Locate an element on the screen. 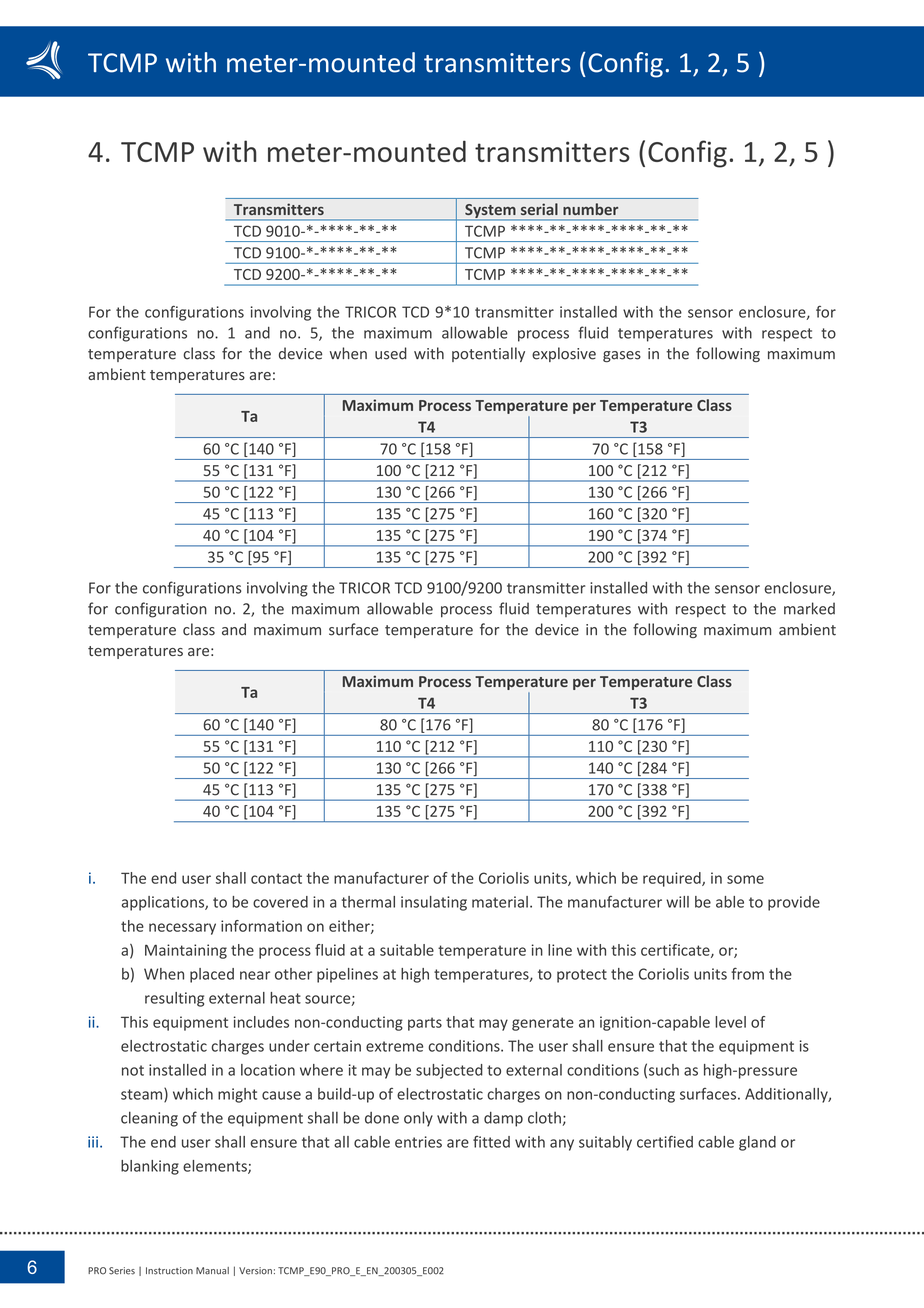  Instruction is located at coordinates (169, 1271).
